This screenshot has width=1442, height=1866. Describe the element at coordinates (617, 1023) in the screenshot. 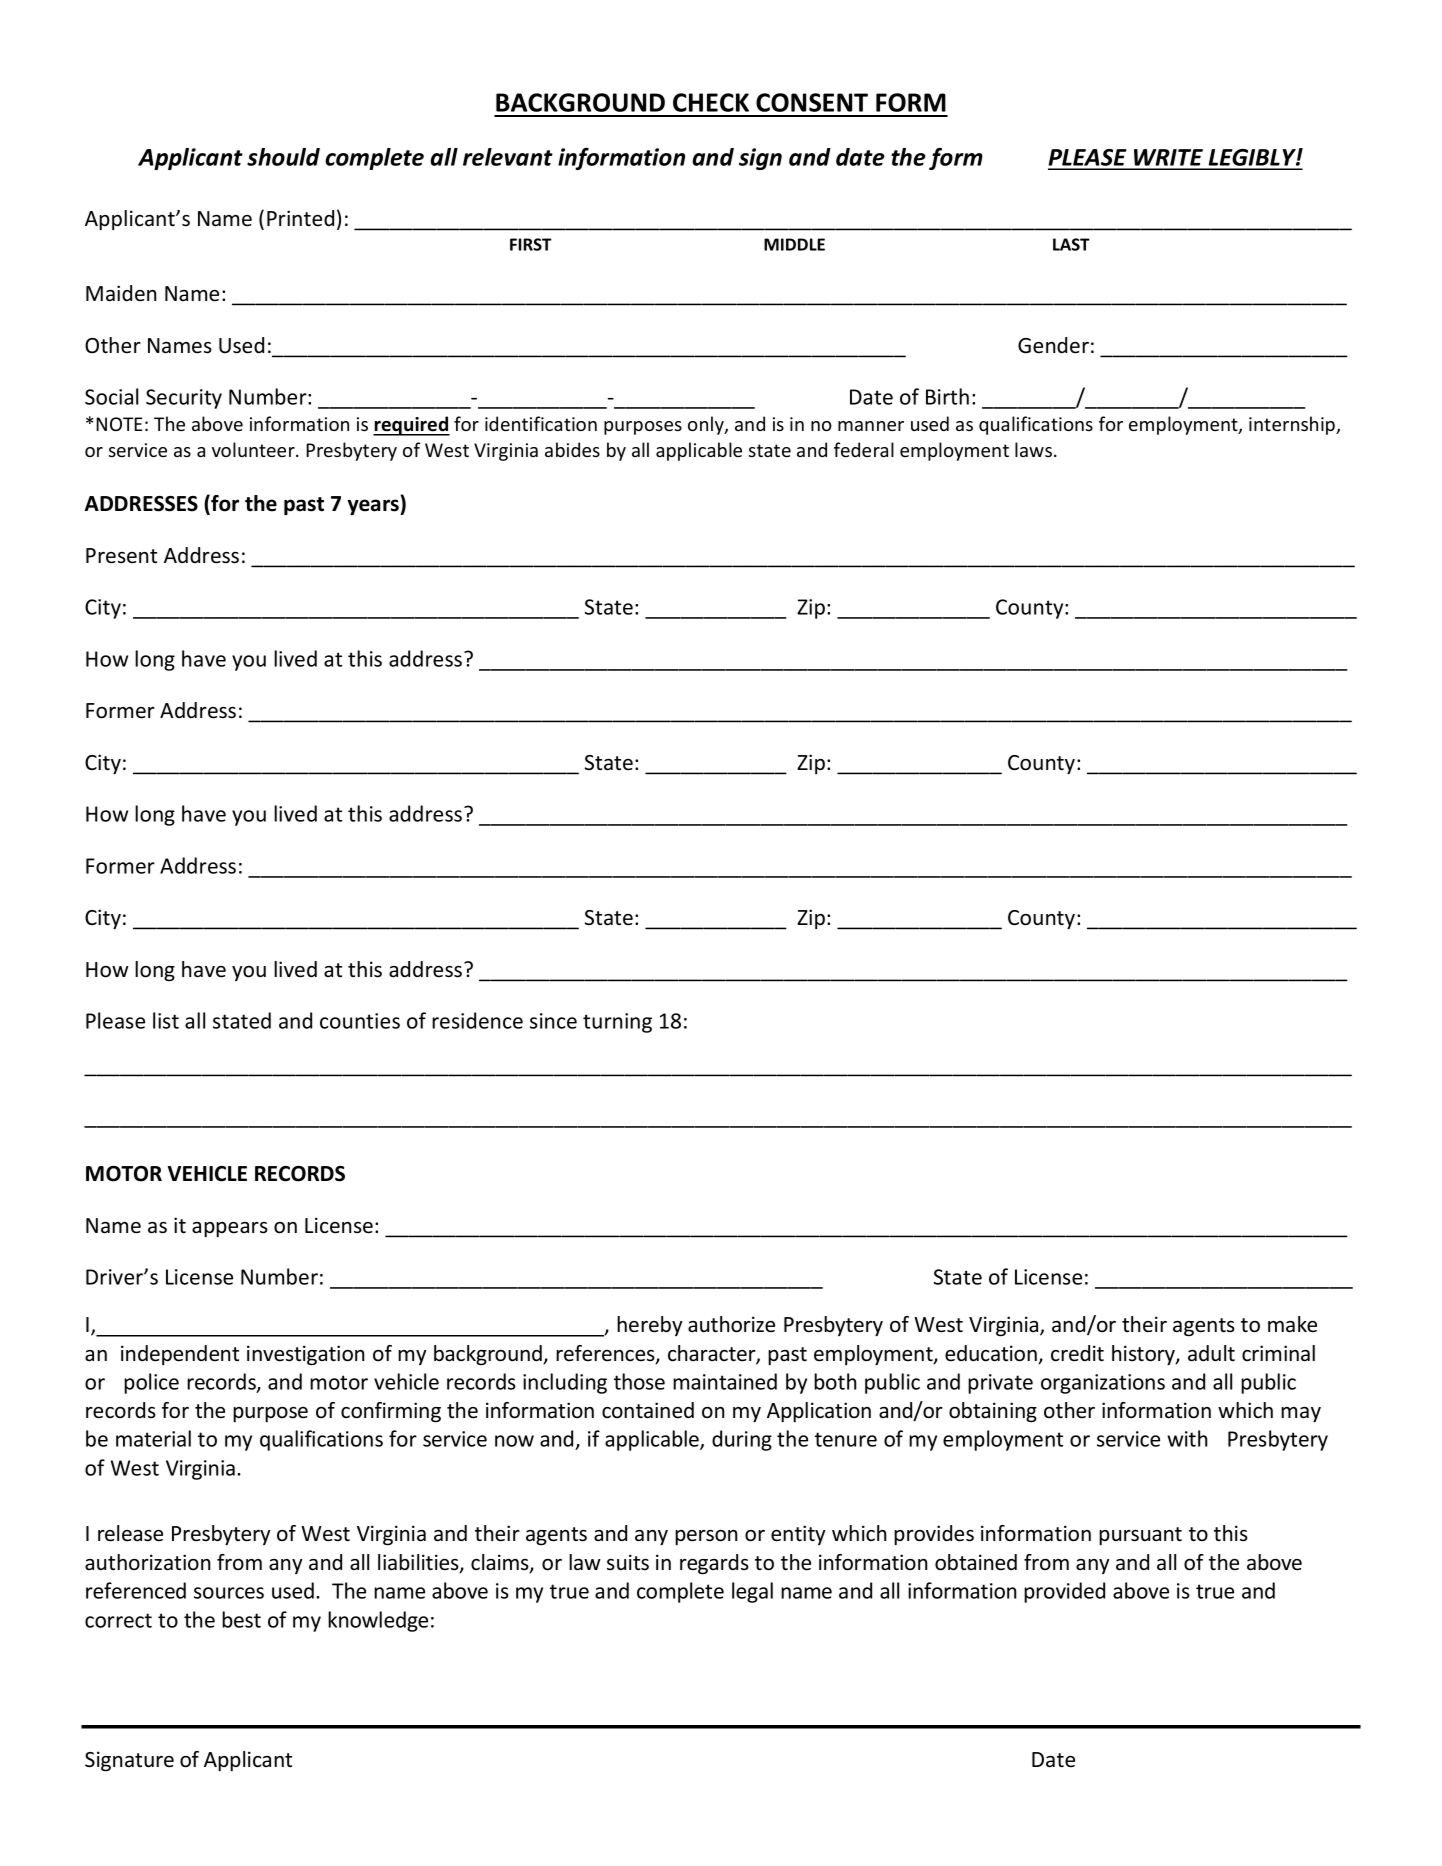

I see `turning` at that location.
